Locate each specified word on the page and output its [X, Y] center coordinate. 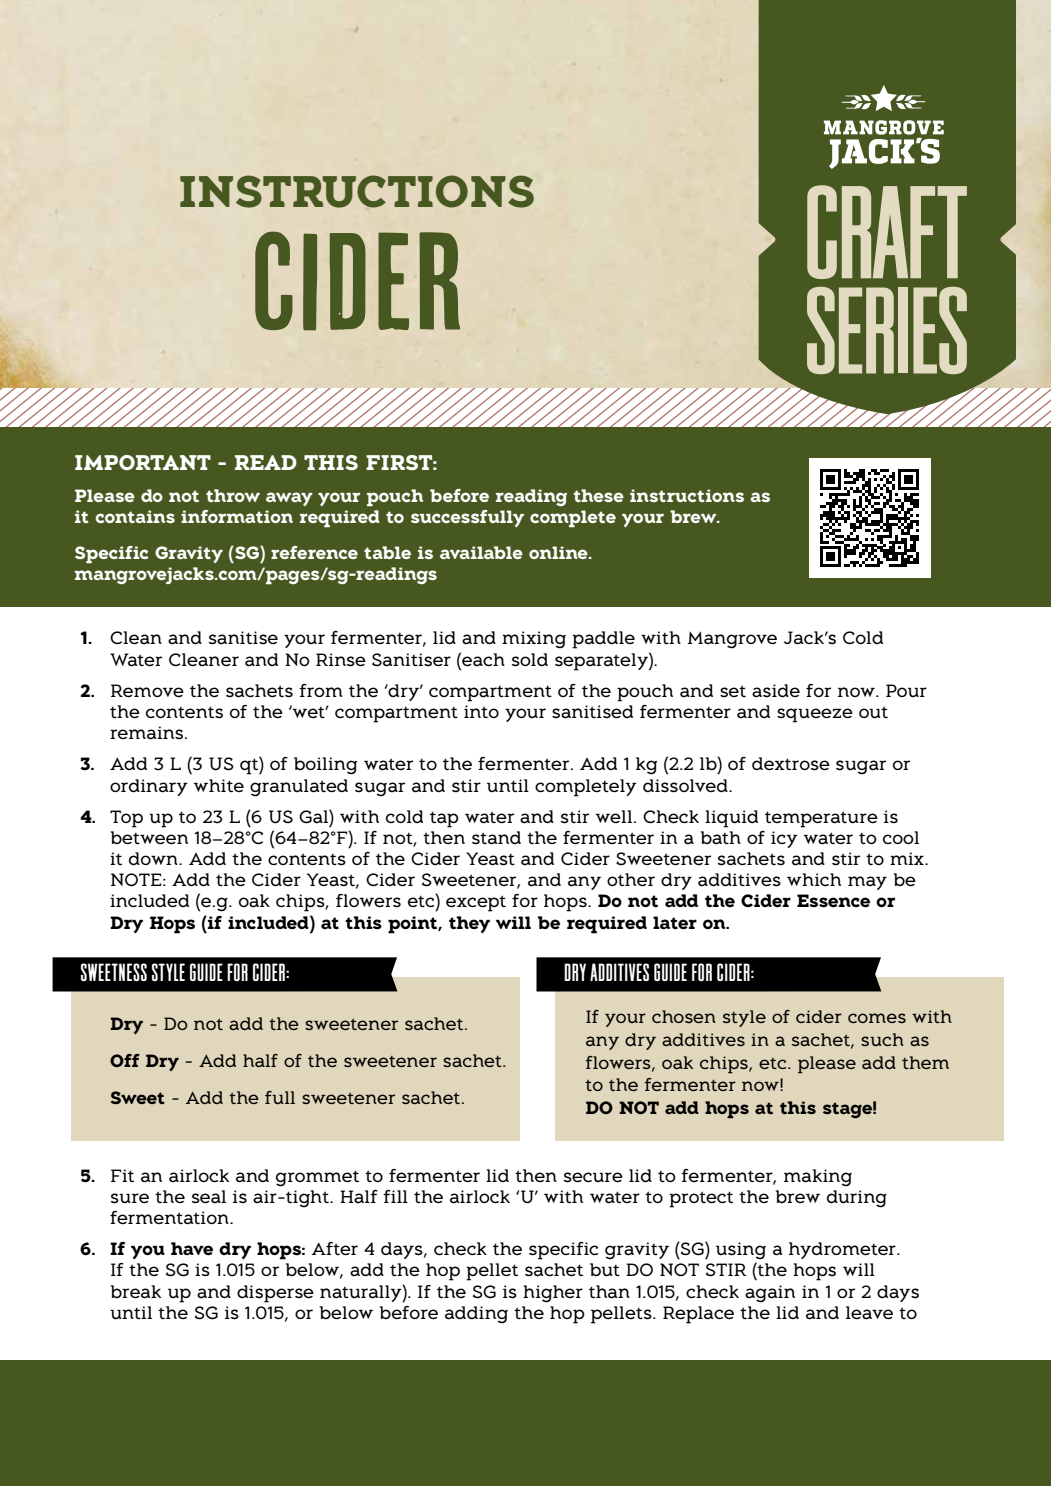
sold [530, 660]
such [882, 1039]
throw [233, 495]
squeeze [815, 715]
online [559, 552]
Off [125, 1060]
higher [553, 1294]
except [476, 903]
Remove [147, 691]
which [814, 879]
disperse [275, 1294]
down [154, 859]
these [599, 495]
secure [593, 1177]
